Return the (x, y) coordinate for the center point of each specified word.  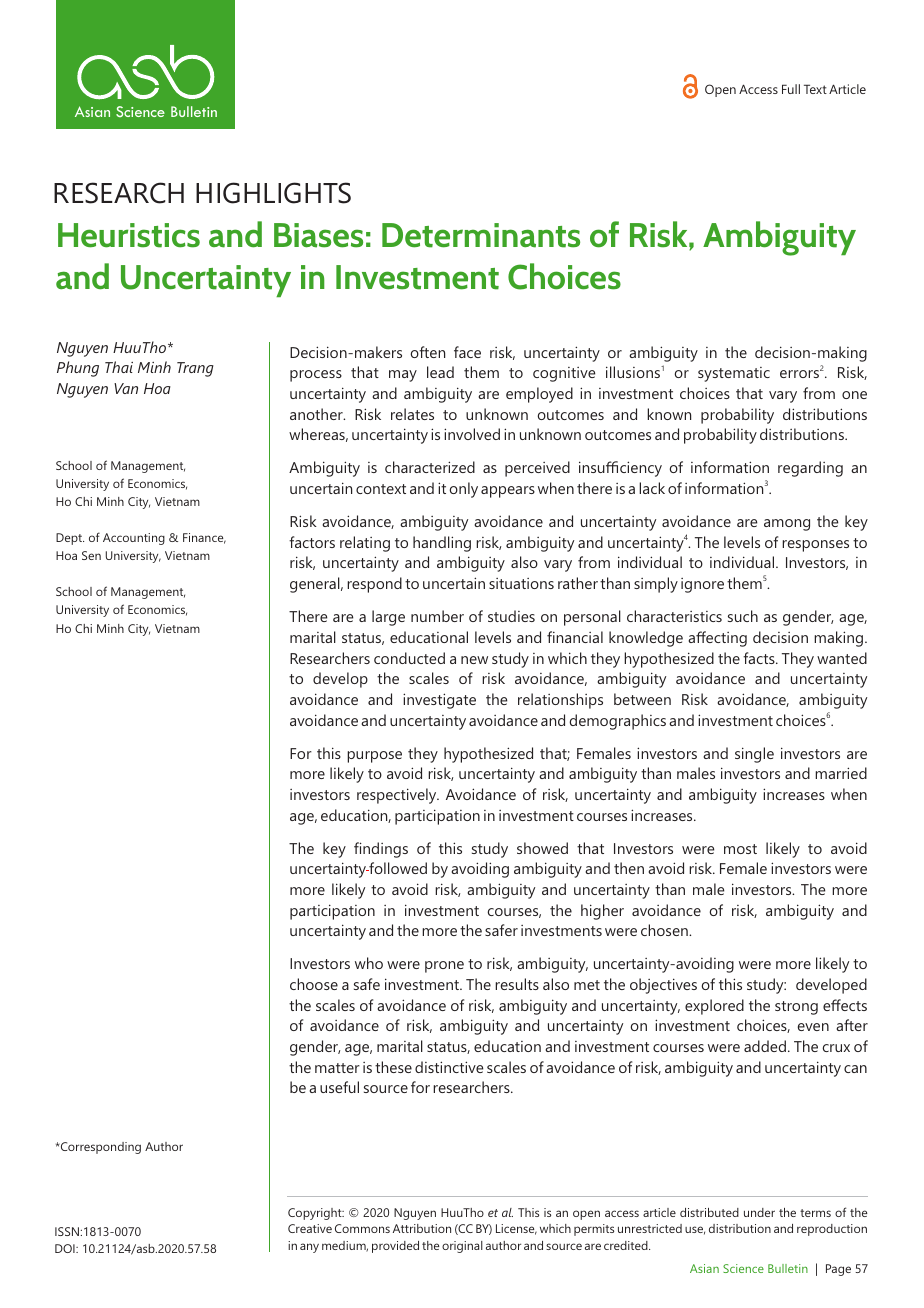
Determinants (481, 235)
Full (791, 89)
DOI (66, 1248)
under (759, 1212)
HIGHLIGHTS (273, 193)
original (462, 1247)
